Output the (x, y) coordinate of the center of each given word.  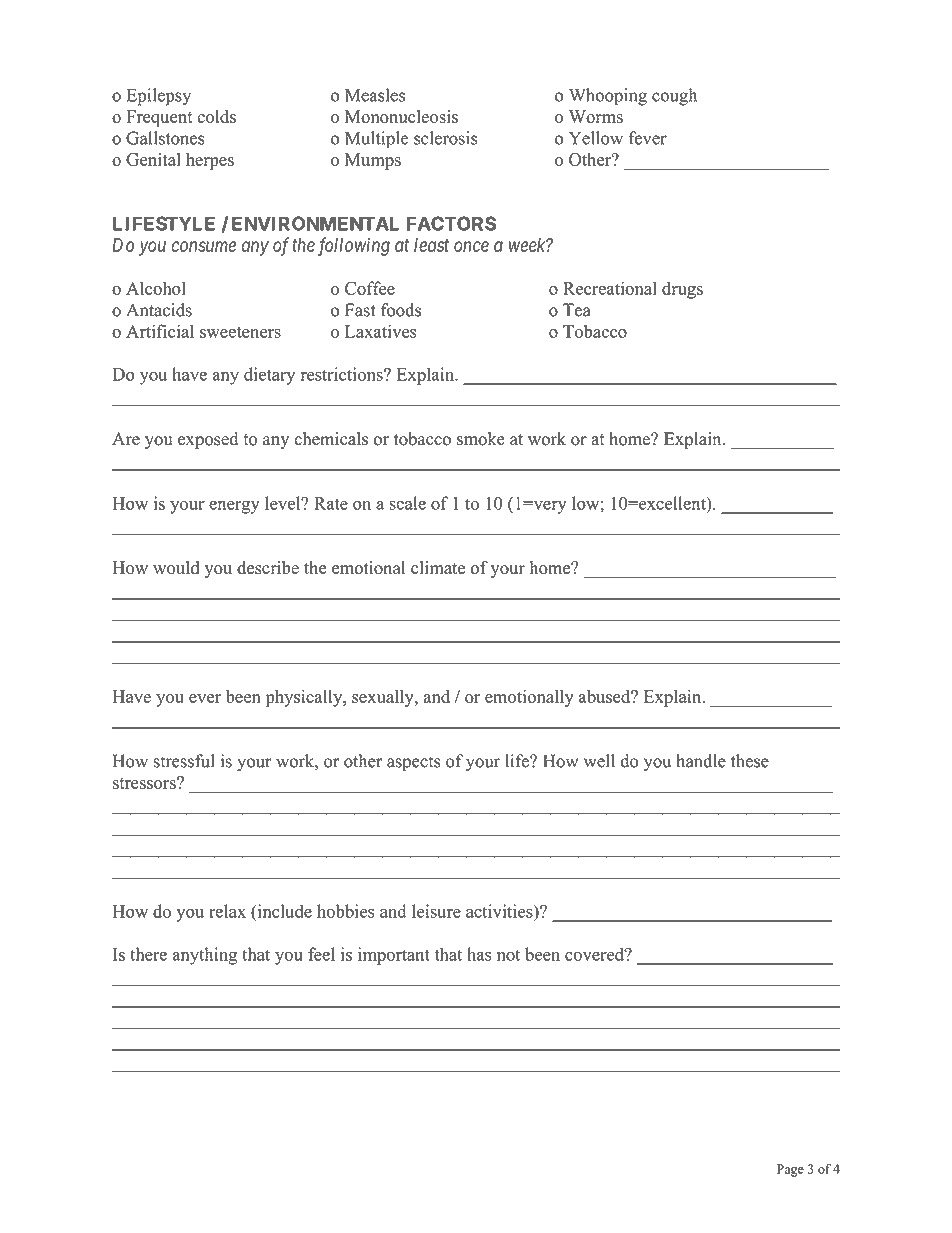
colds (216, 116)
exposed (208, 440)
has (479, 954)
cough (674, 97)
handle (701, 761)
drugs (682, 290)
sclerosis (445, 138)
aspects (413, 763)
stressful (184, 761)
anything (204, 956)
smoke (481, 439)
